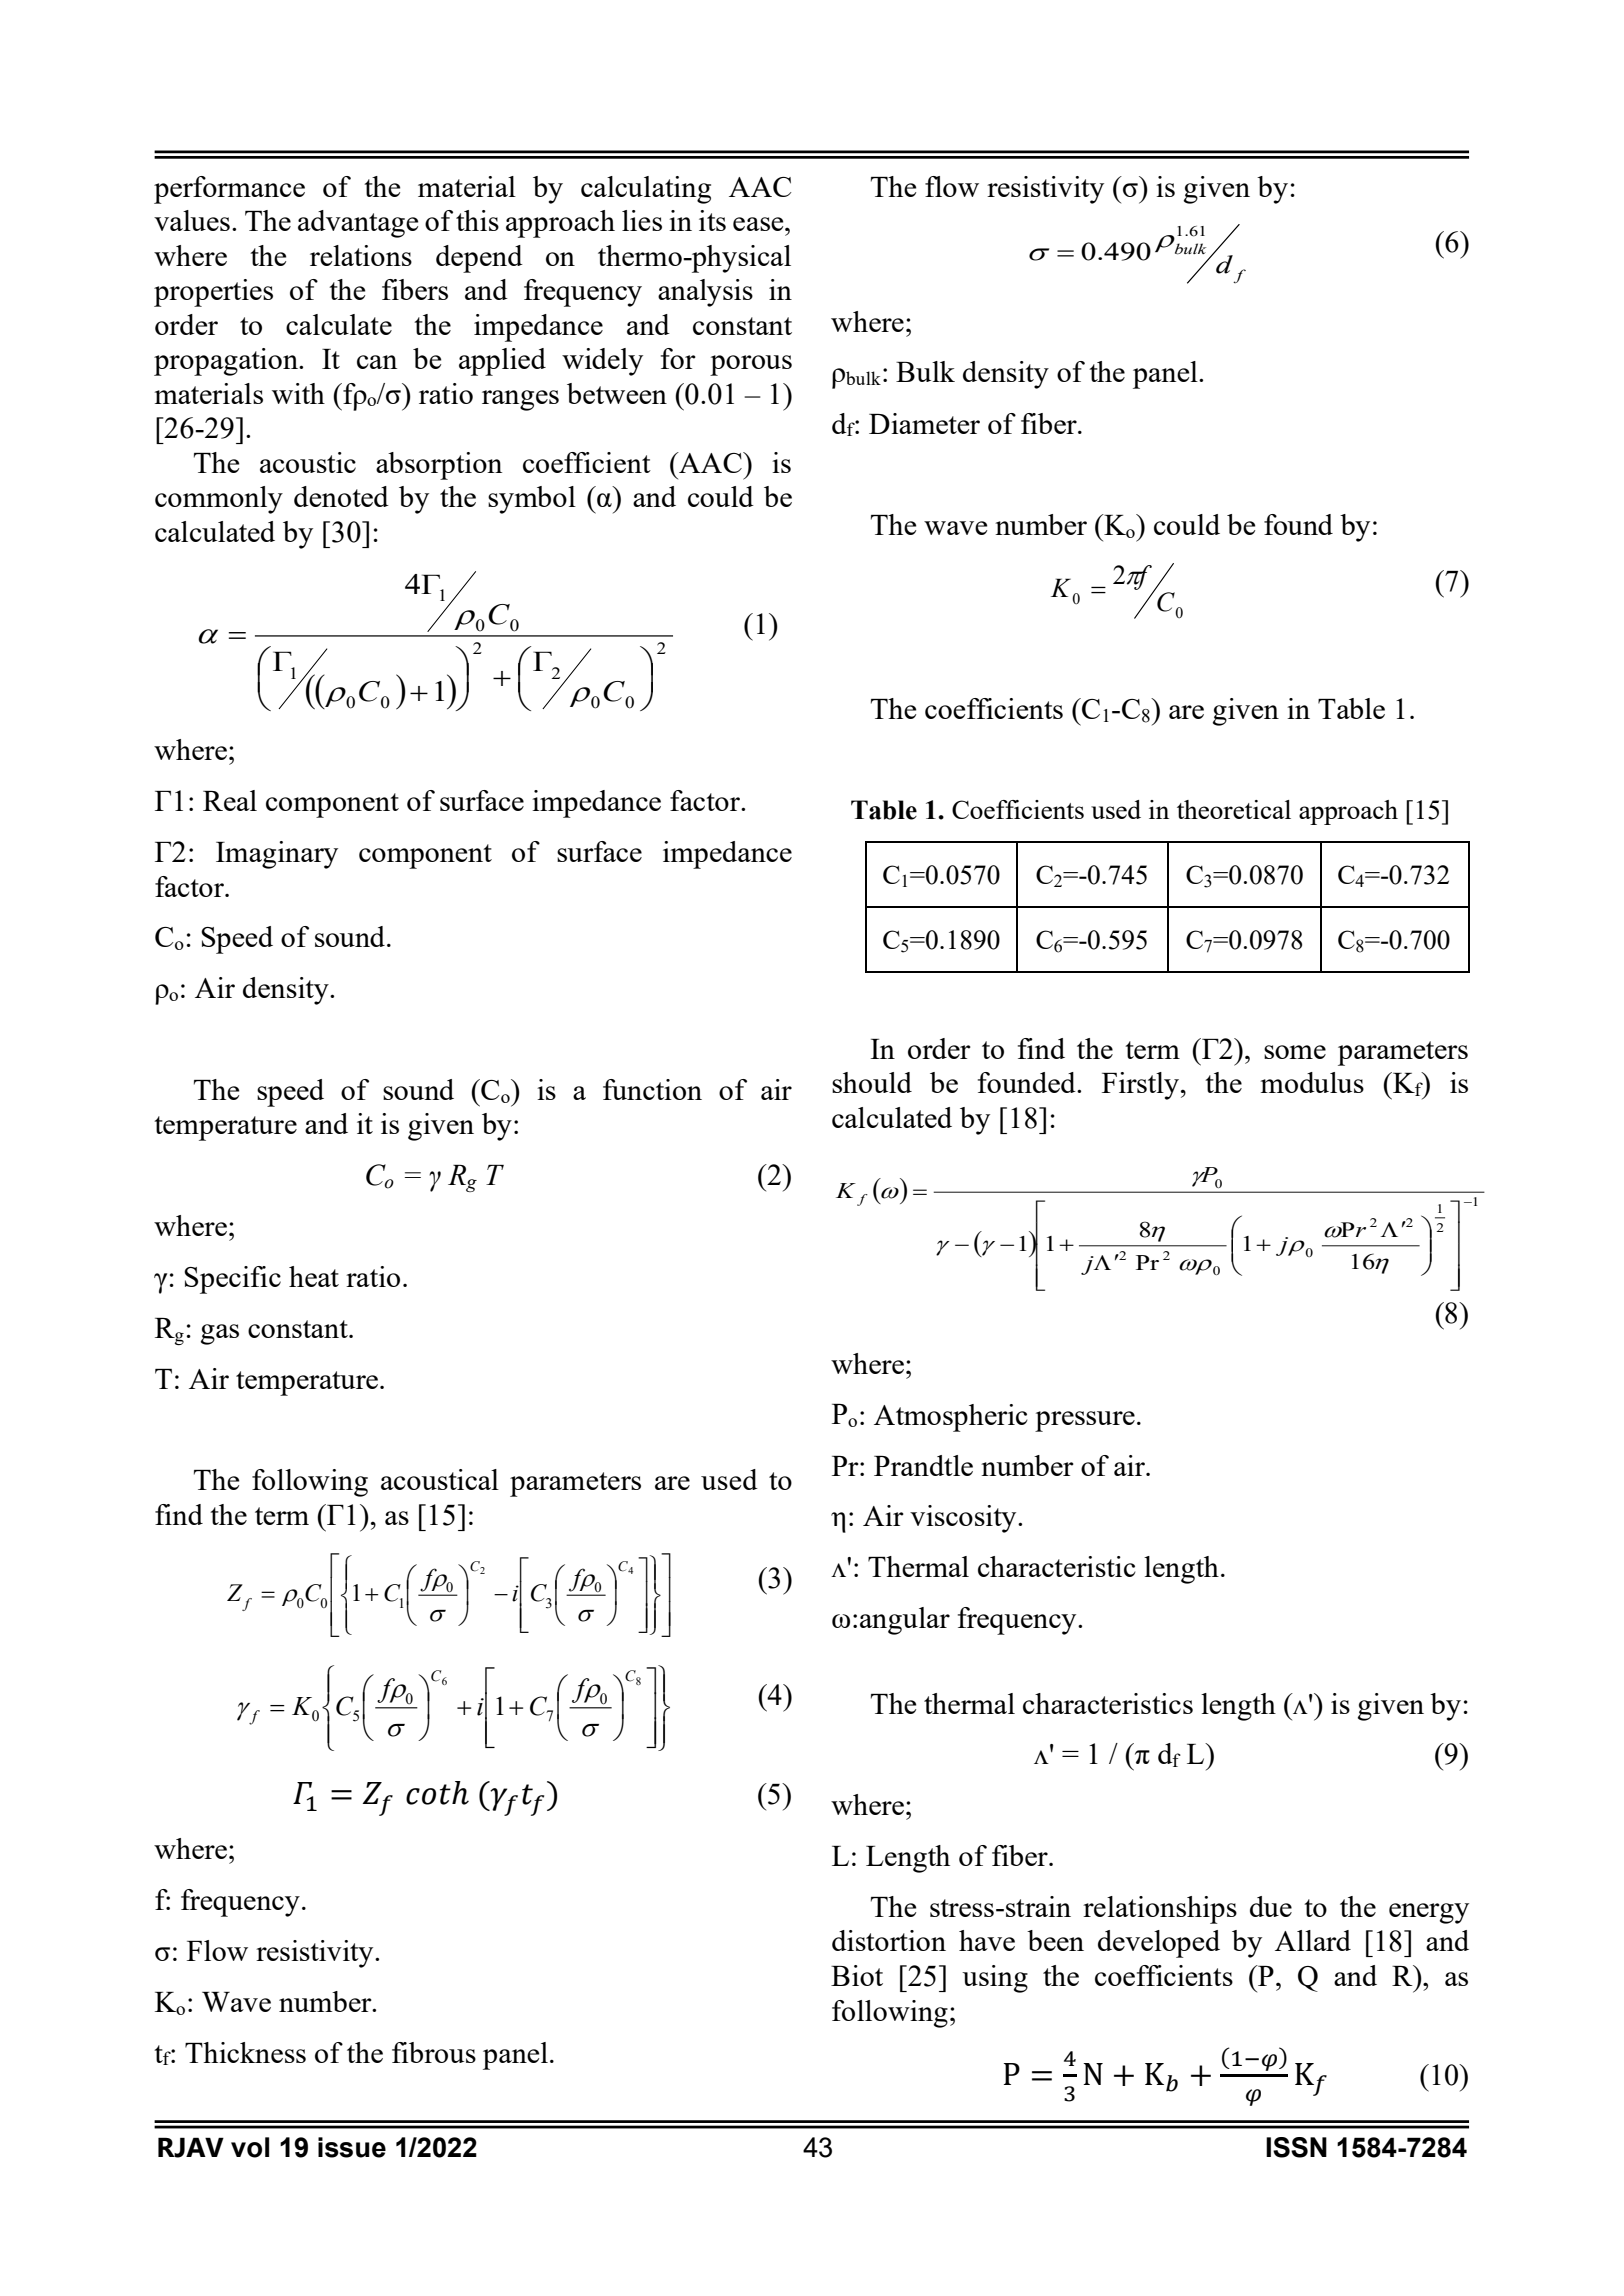  I want to click on its, so click(712, 220).
